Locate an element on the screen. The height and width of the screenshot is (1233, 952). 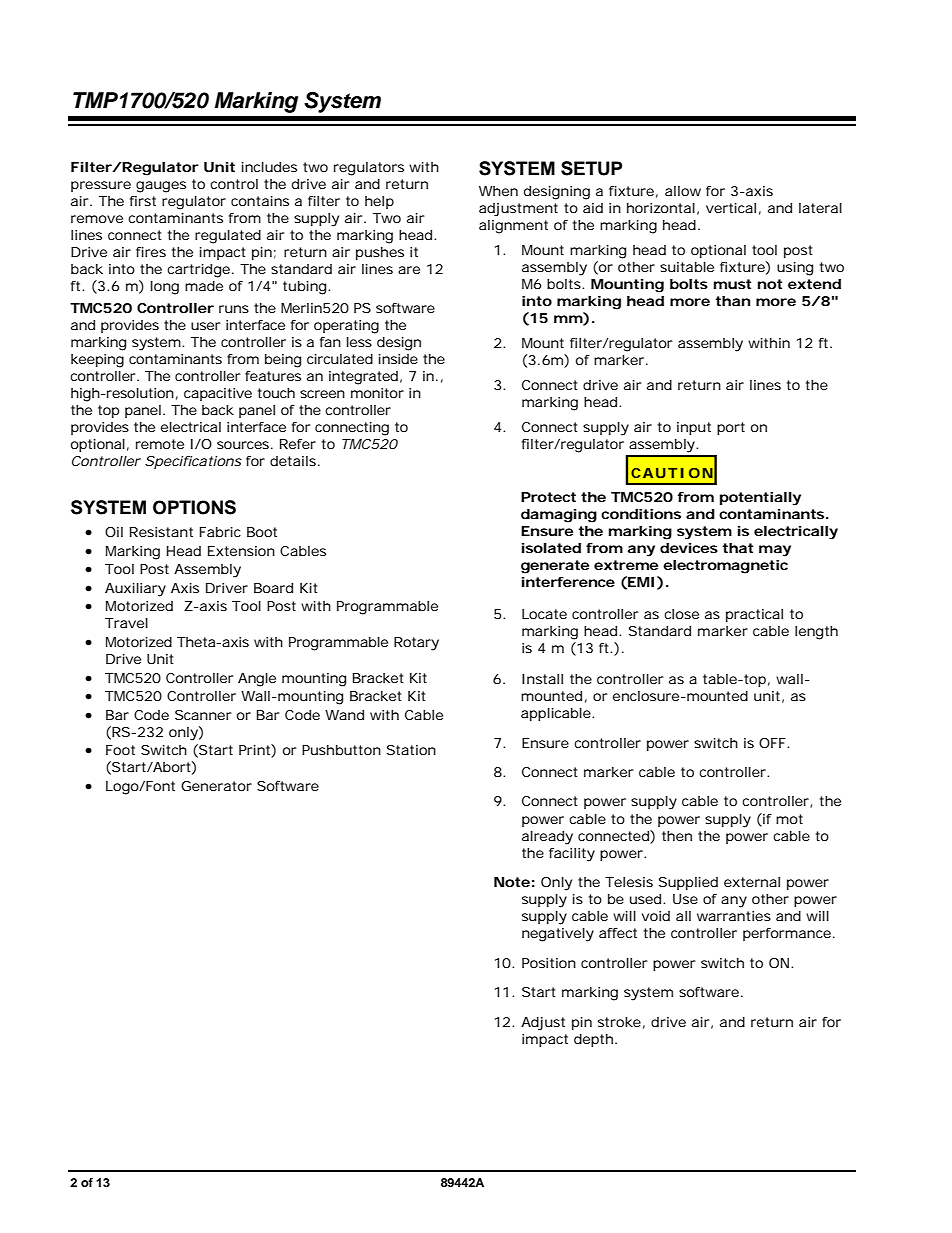
Generator is located at coordinates (216, 786).
